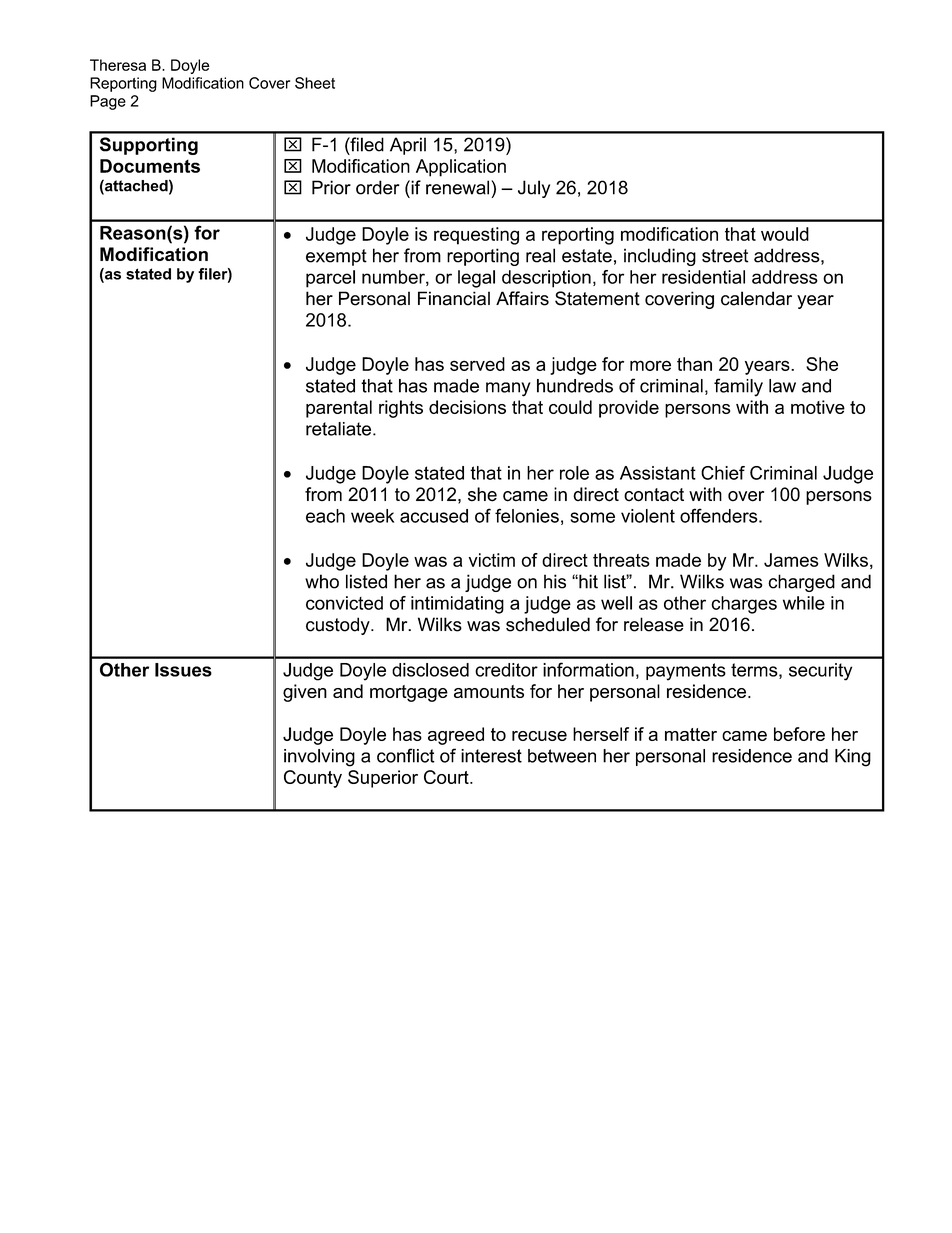 This page has height=1233, width=952. I want to click on Theresa, so click(118, 65).
